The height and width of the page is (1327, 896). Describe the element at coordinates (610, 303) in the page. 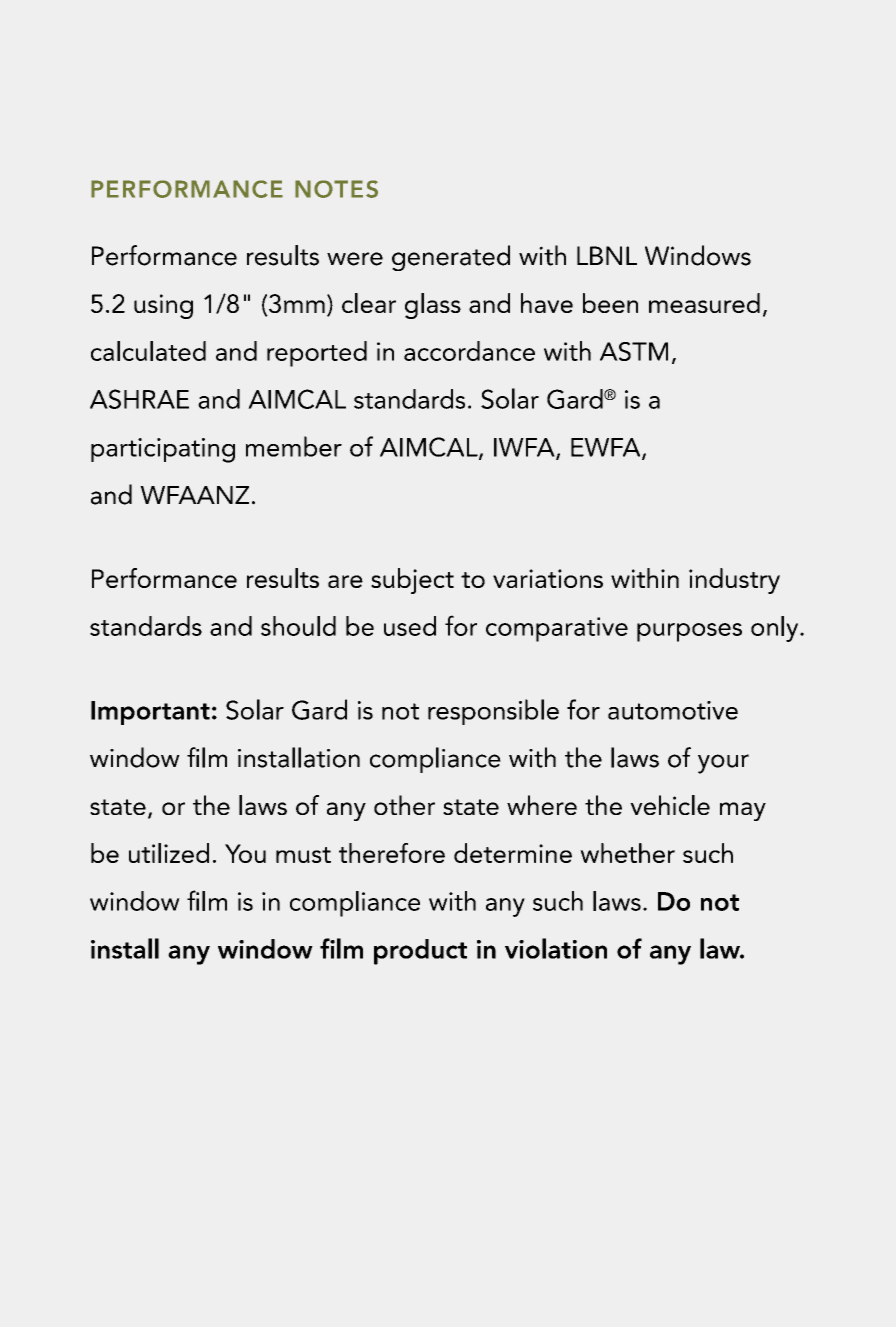

I see `been` at that location.
